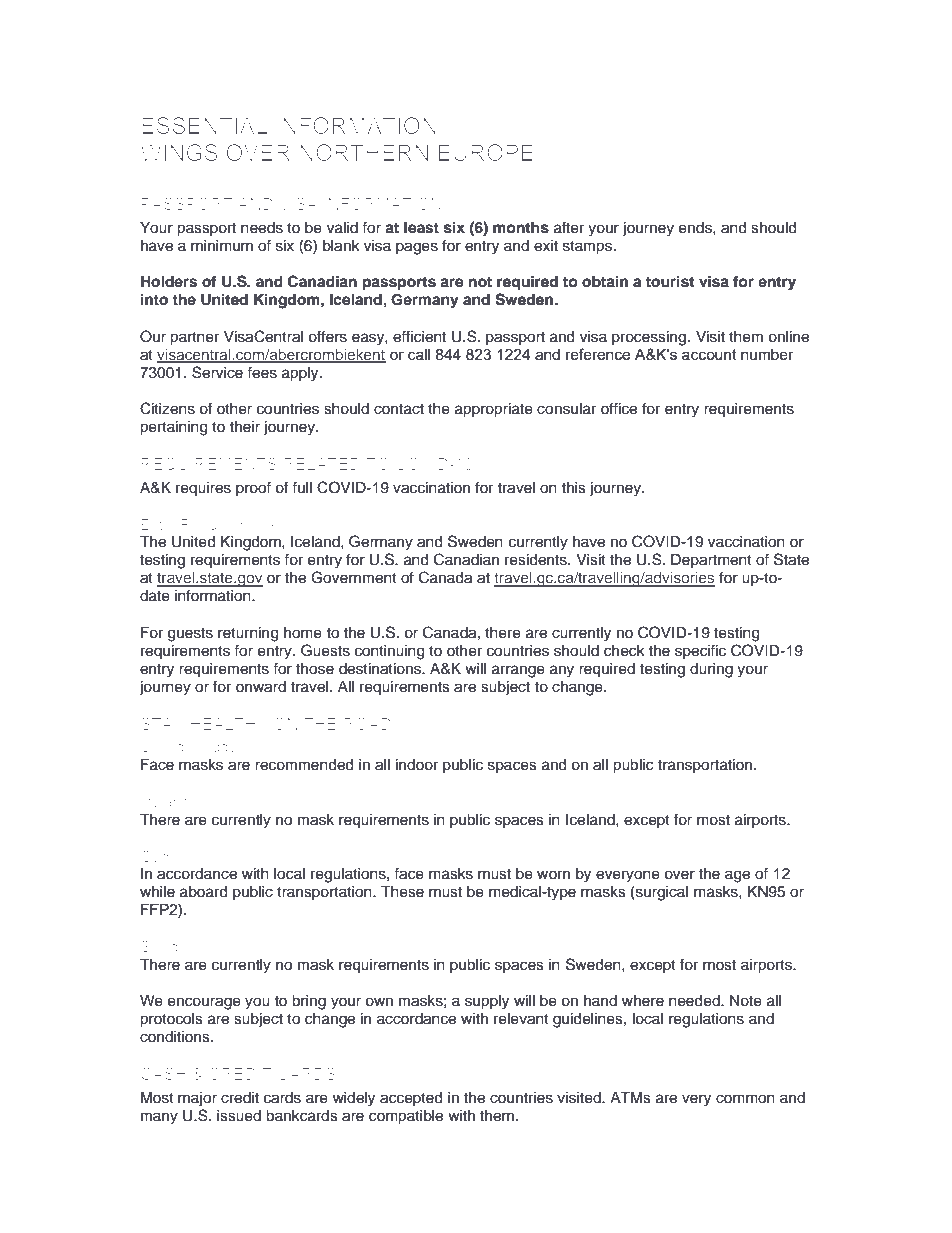 Image resolution: width=952 pixels, height=1233 pixels. What do you see at coordinates (205, 125) in the page?
I see `ESSENTIAL` at bounding box center [205, 125].
